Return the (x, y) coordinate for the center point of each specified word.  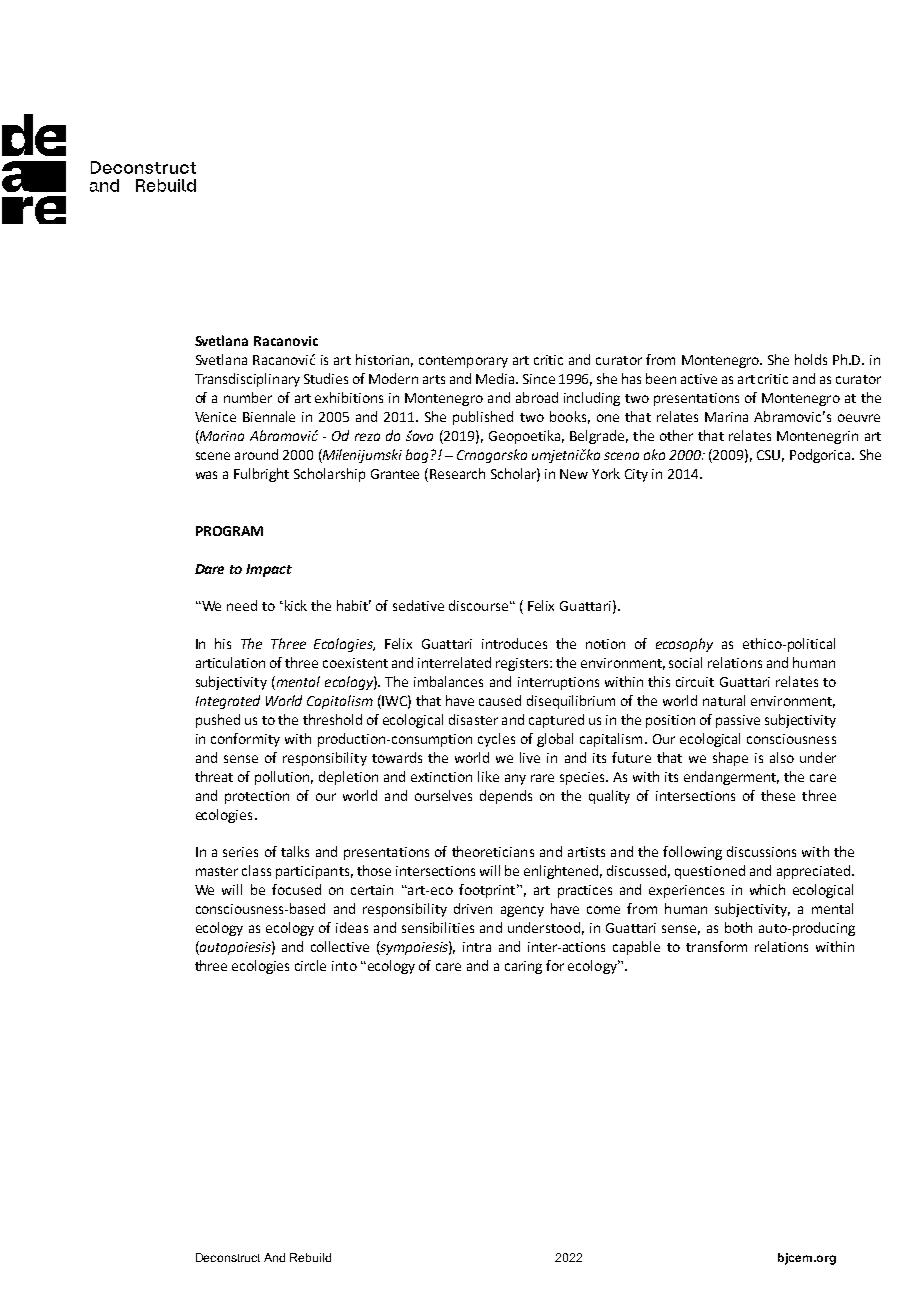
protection (257, 797)
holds (811, 359)
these (778, 795)
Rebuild (310, 1257)
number (248, 397)
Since (539, 379)
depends (506, 797)
